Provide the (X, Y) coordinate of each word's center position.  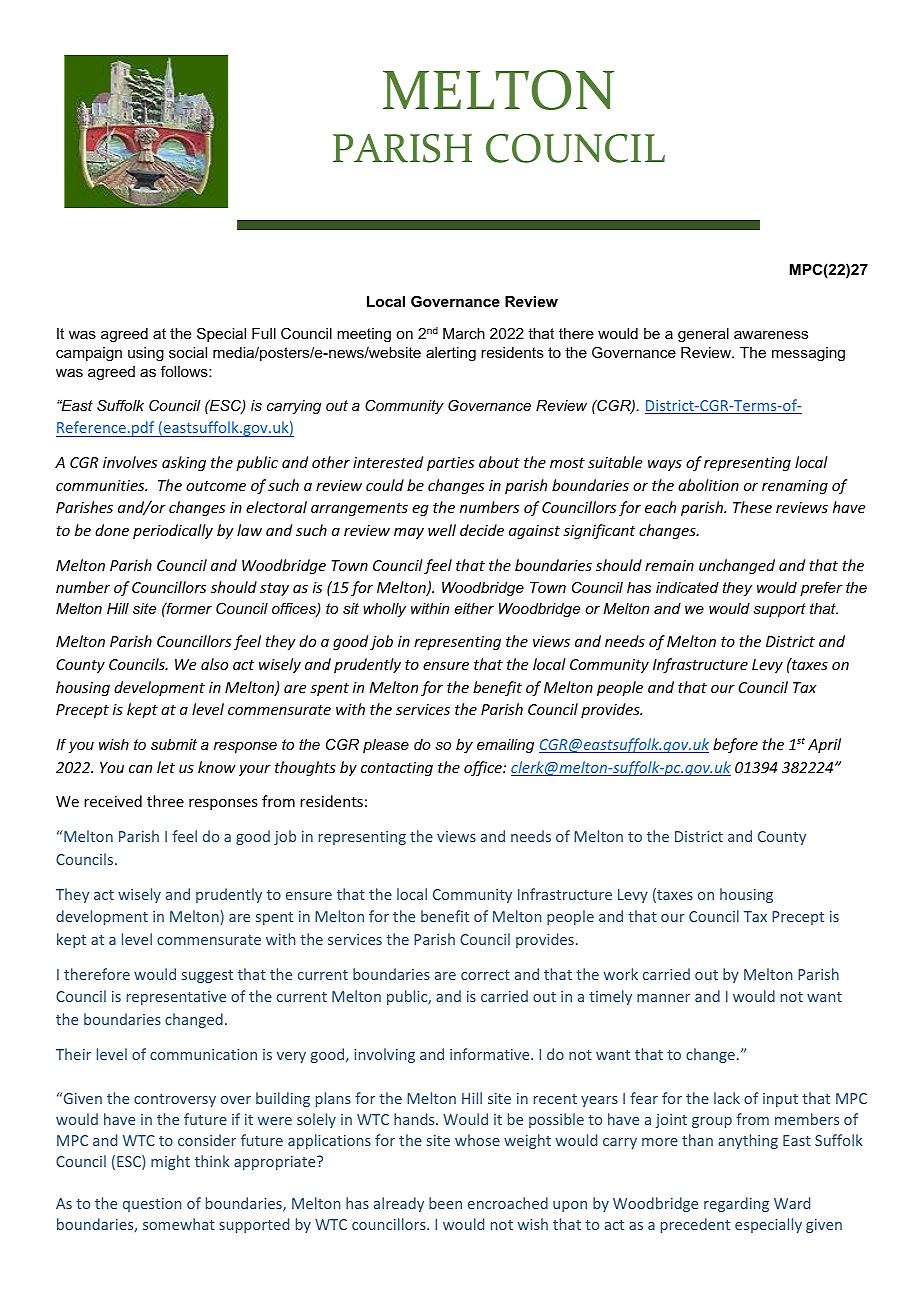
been (445, 1203)
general (703, 335)
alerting (451, 354)
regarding (736, 1204)
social (188, 352)
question (152, 1205)
